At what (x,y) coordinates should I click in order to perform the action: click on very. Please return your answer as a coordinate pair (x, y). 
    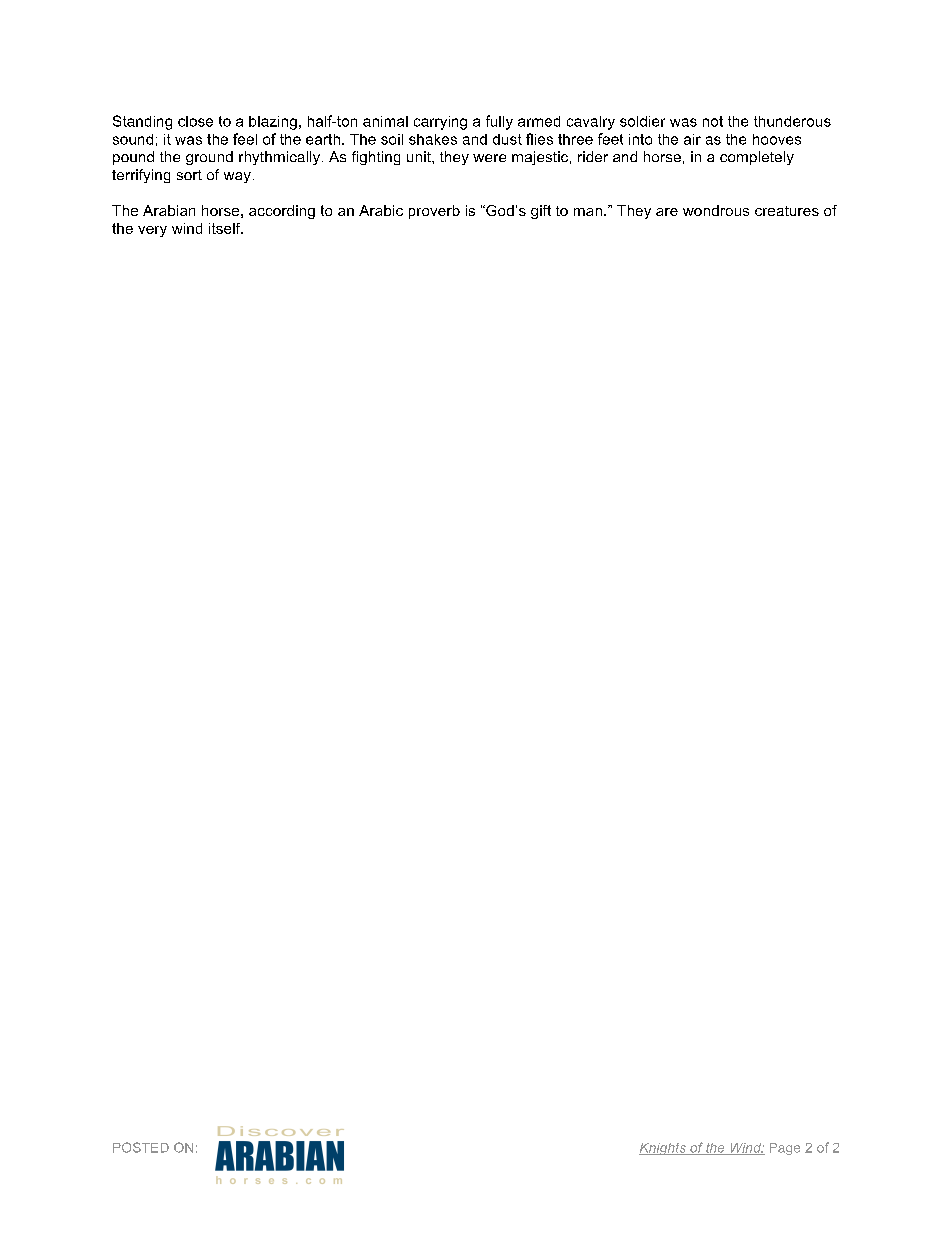
    Looking at the image, I should click on (152, 231).
